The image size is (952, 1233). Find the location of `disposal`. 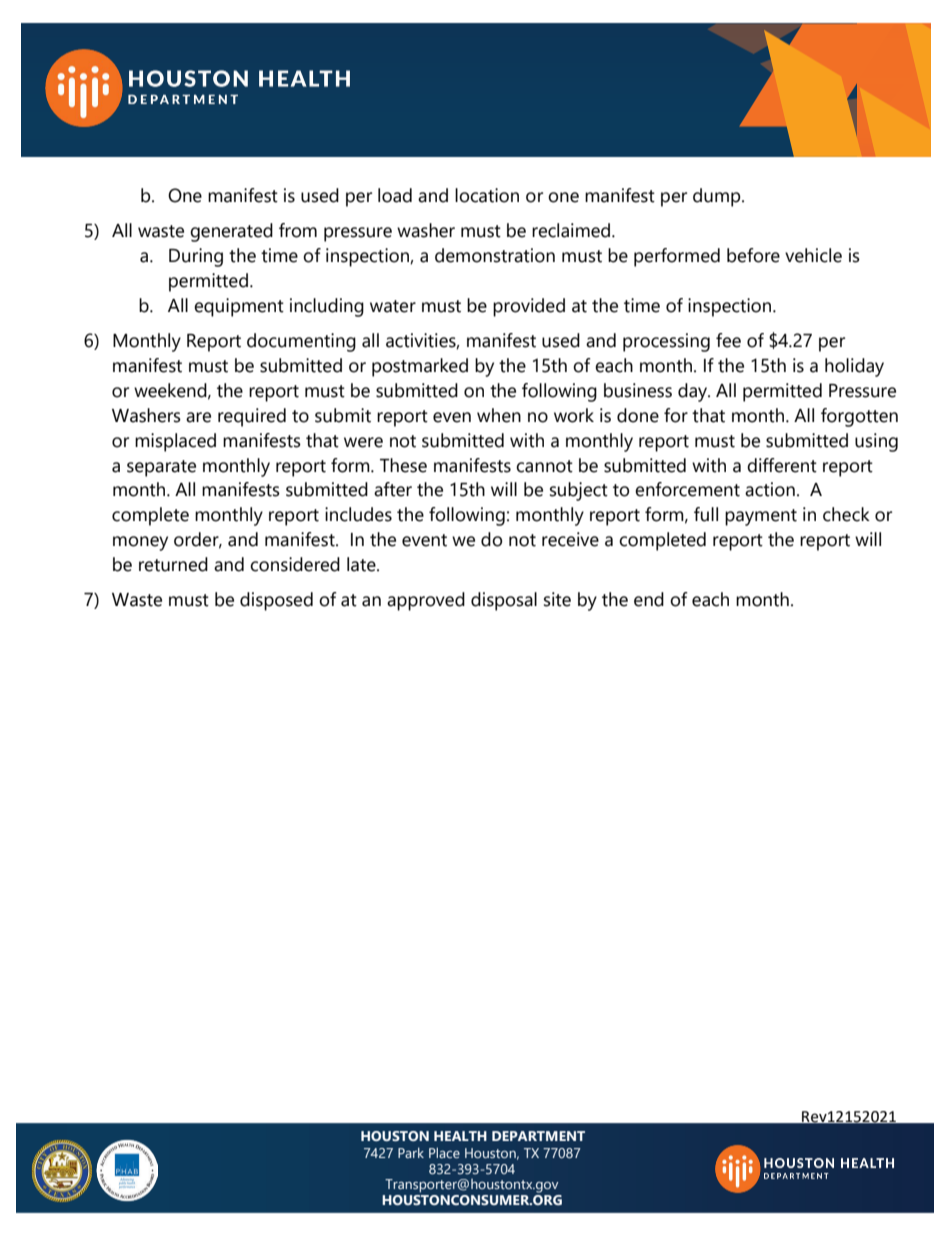

disposal is located at coordinates (504, 601).
